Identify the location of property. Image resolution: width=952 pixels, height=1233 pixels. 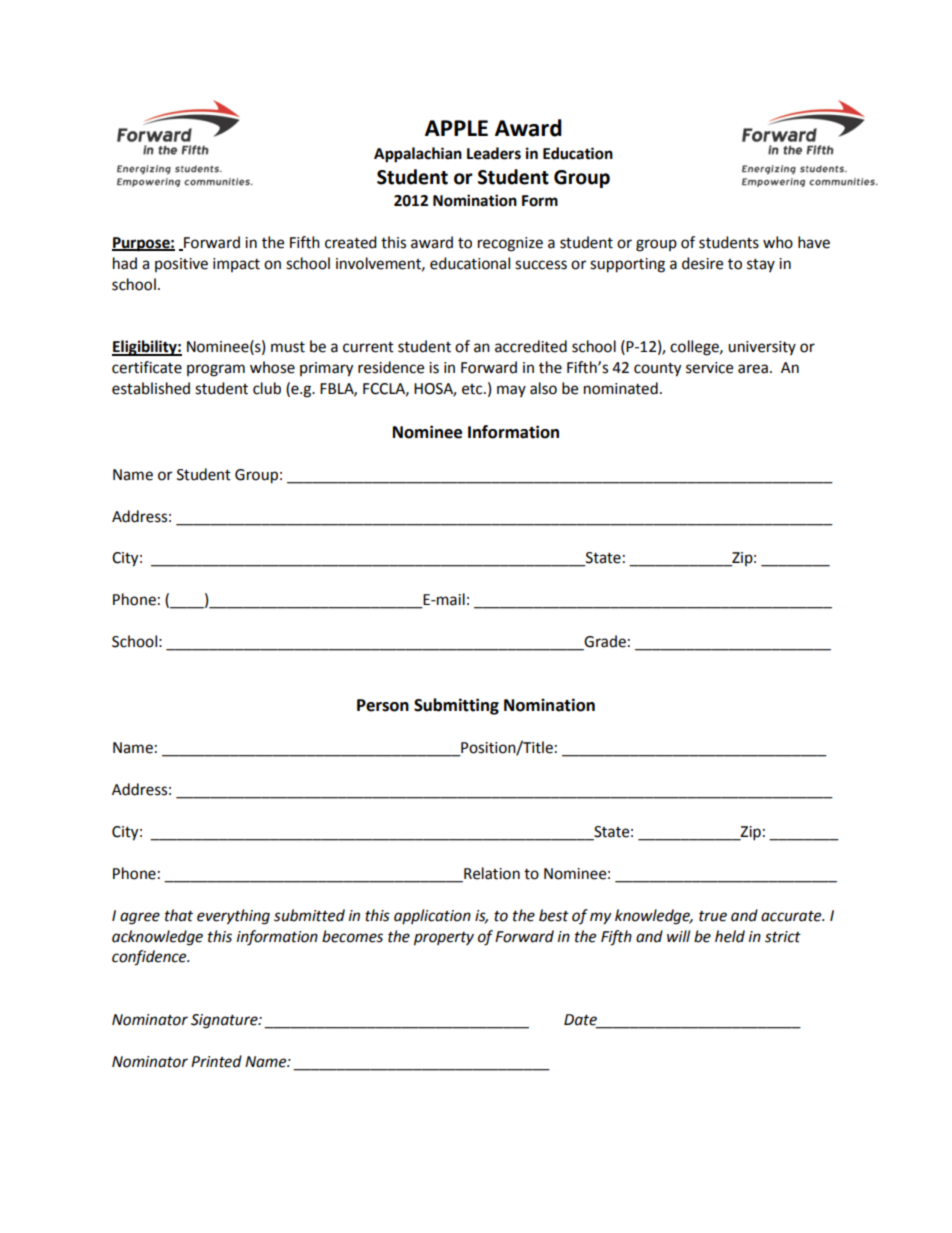
(444, 939).
